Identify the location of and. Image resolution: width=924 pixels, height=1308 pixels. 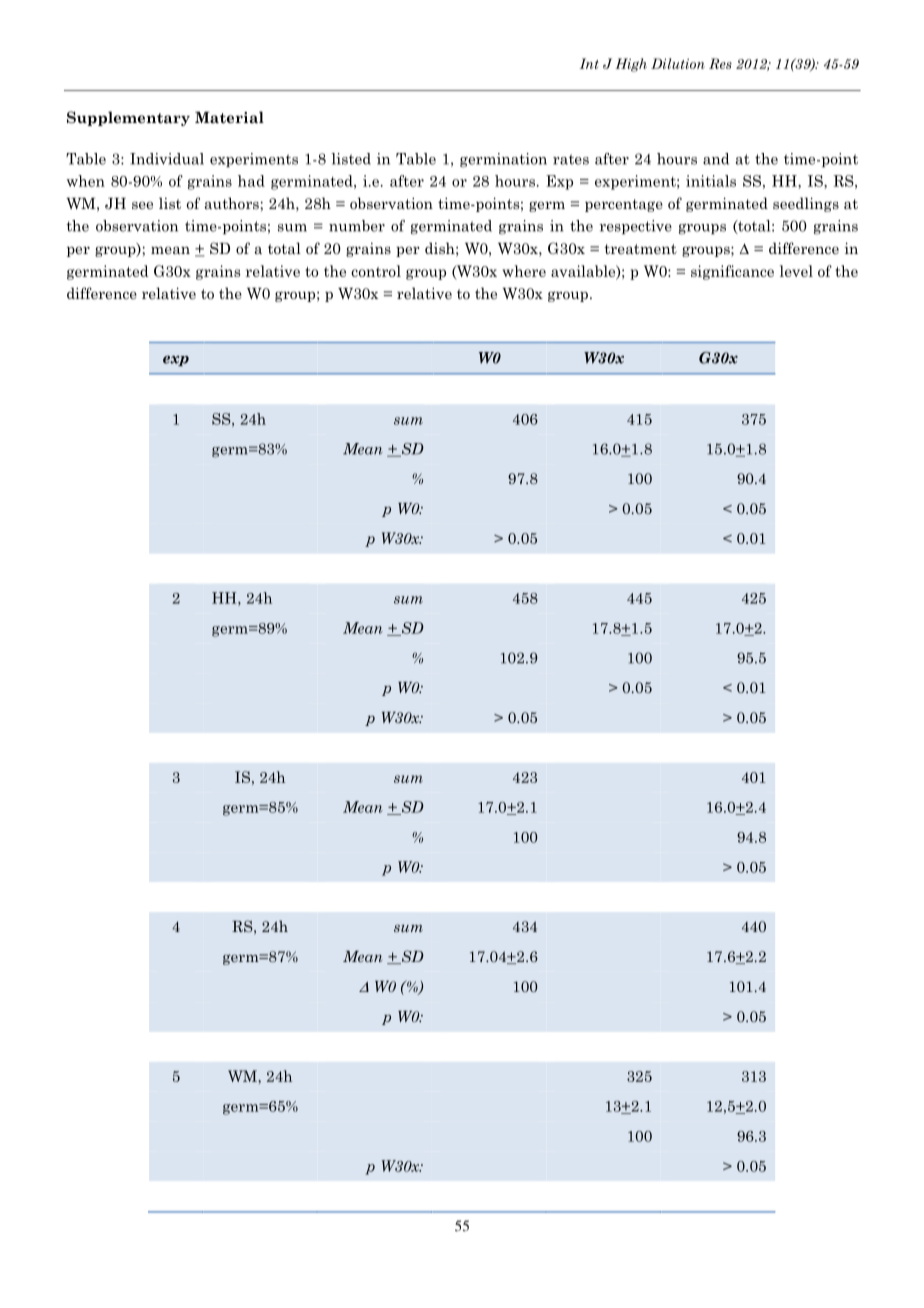
(716, 159).
